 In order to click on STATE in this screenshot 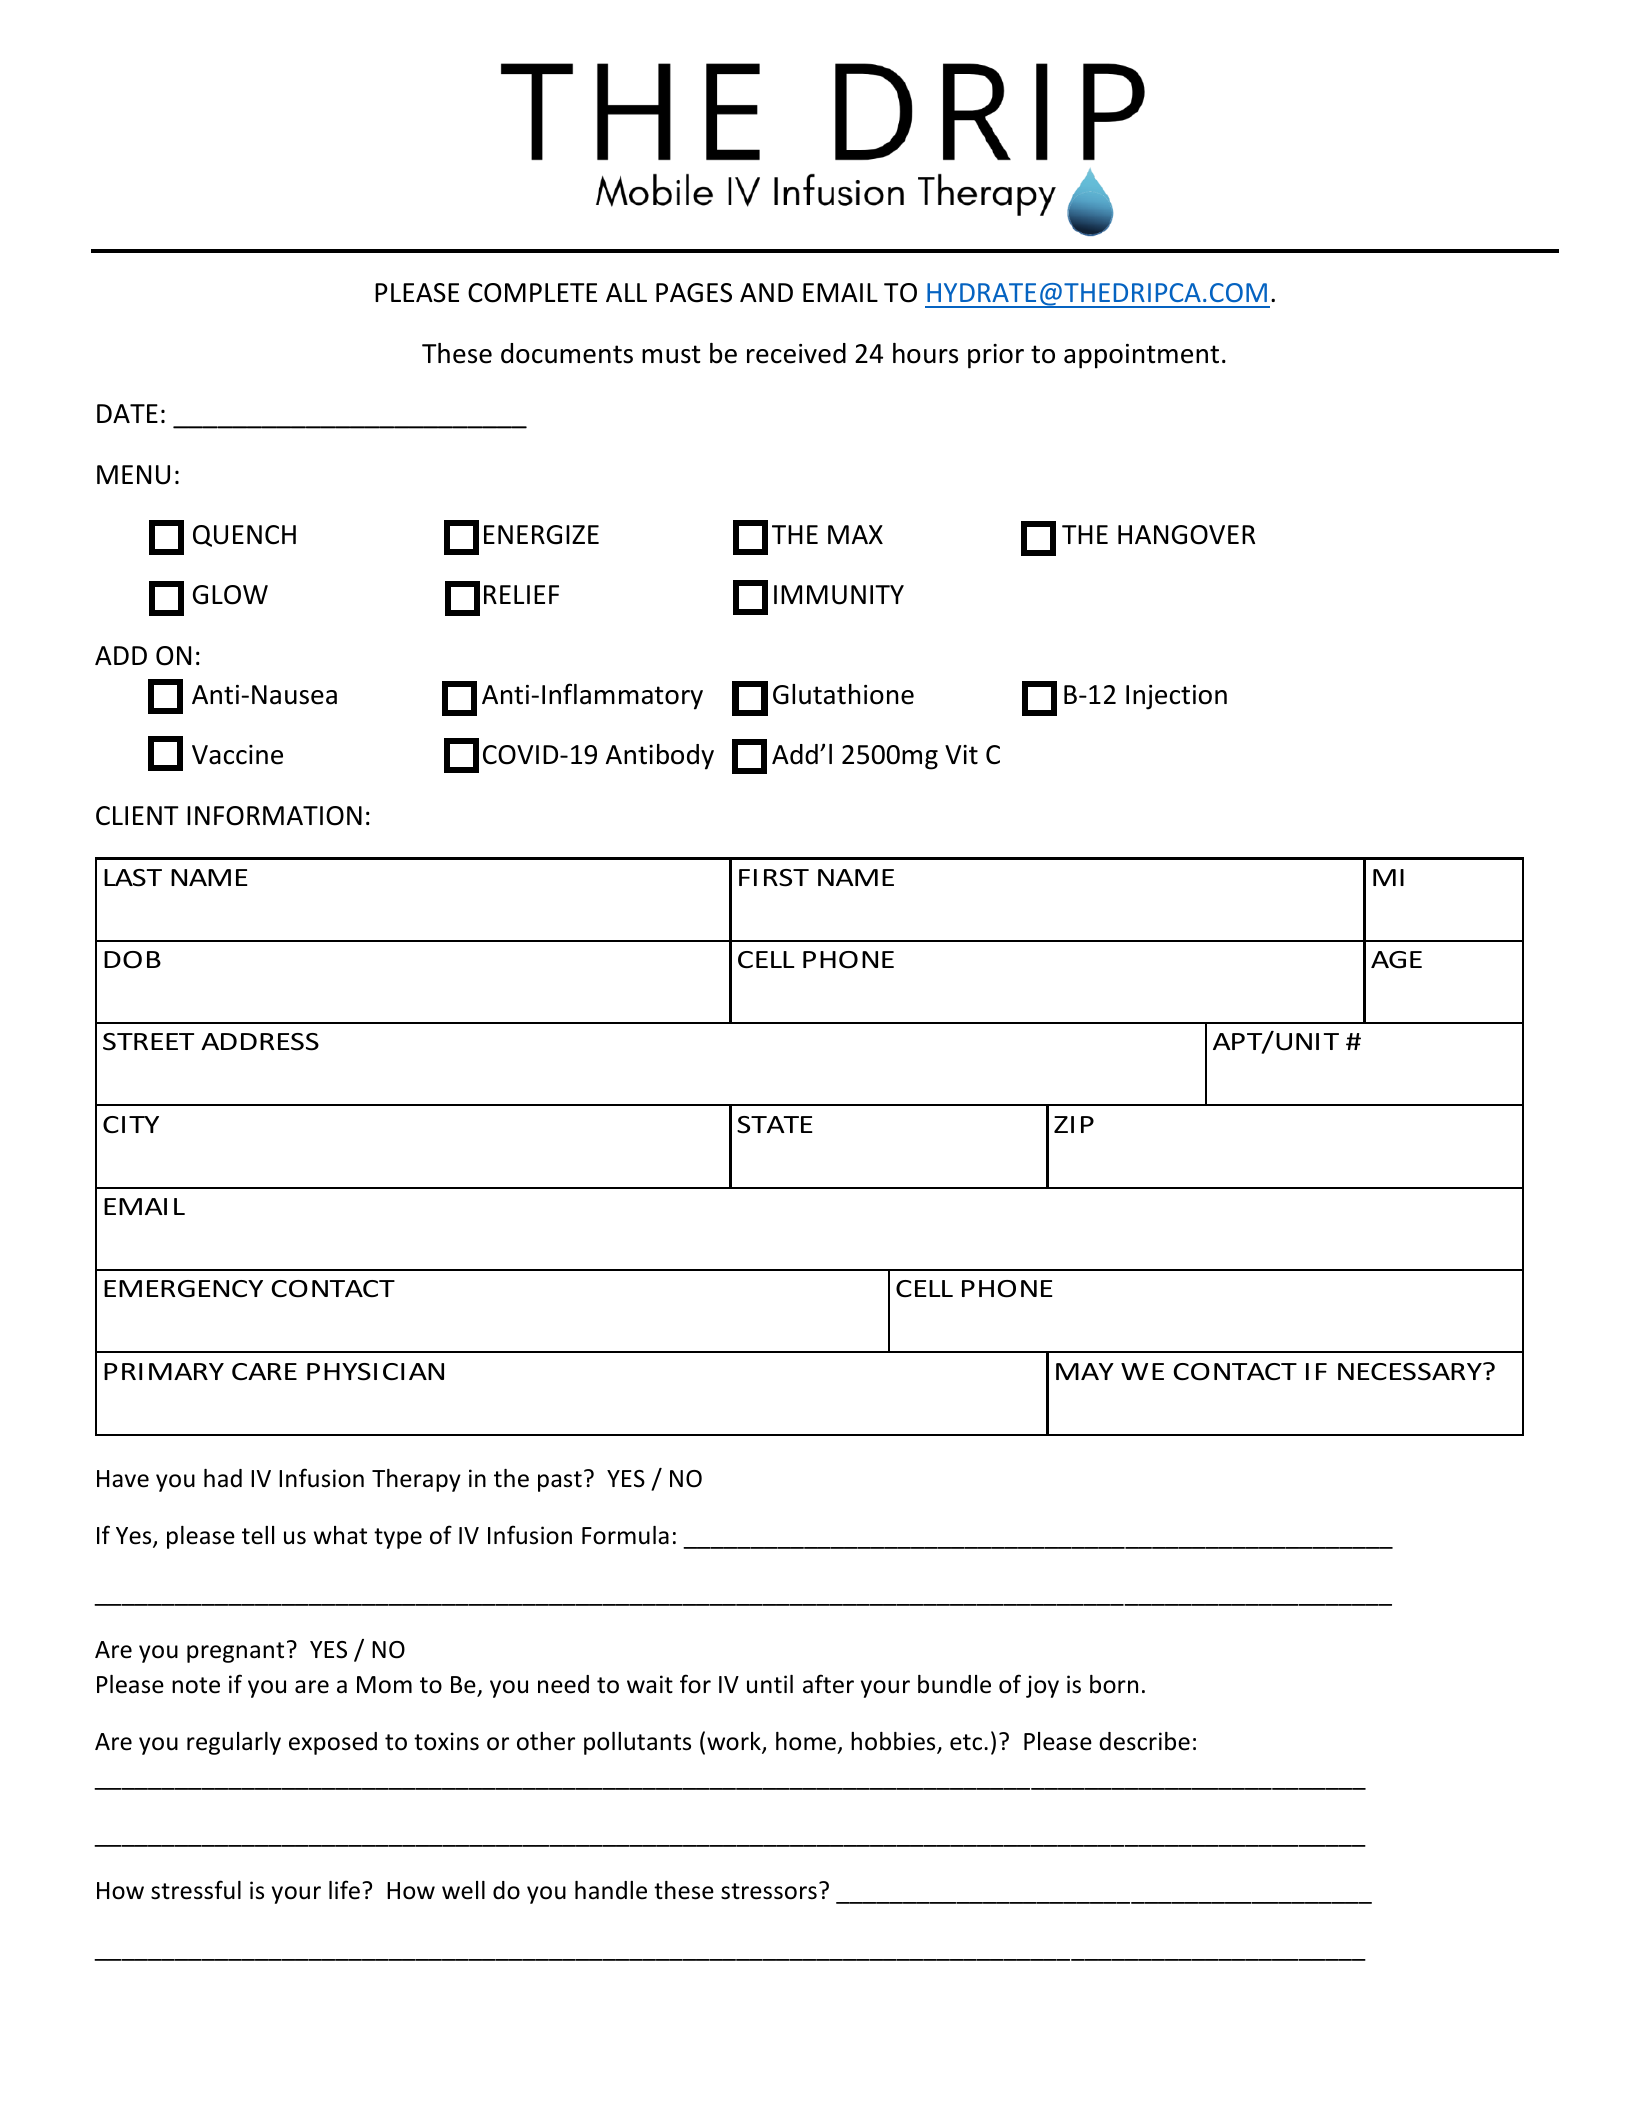, I will do `click(775, 1125)`.
